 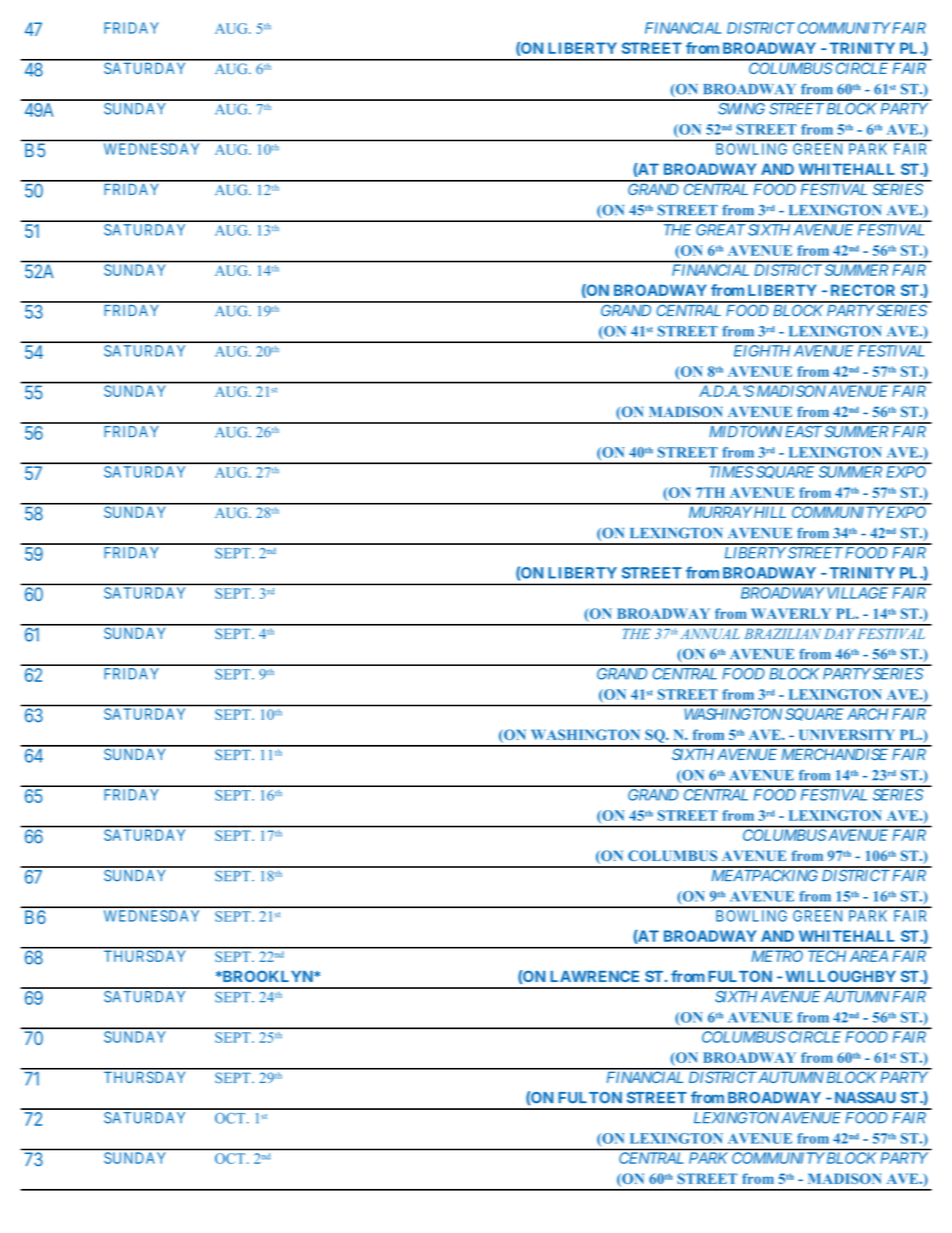 What do you see at coordinates (863, 290) in the page?
I see `RECTOR` at bounding box center [863, 290].
